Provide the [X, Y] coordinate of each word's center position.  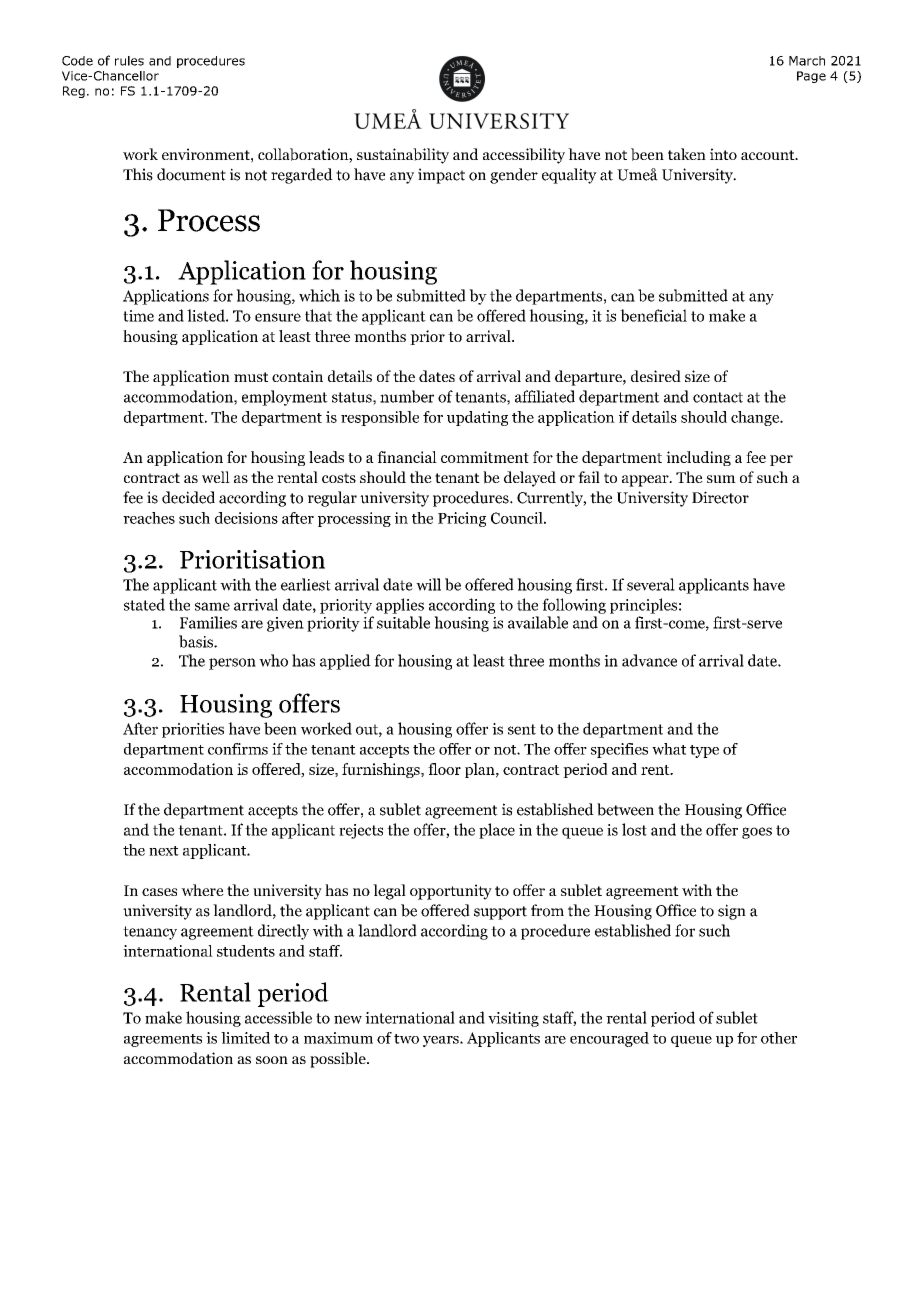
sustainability [403, 156]
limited [245, 1038]
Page [811, 77]
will [428, 584]
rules [129, 61]
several [651, 584]
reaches [149, 518]
